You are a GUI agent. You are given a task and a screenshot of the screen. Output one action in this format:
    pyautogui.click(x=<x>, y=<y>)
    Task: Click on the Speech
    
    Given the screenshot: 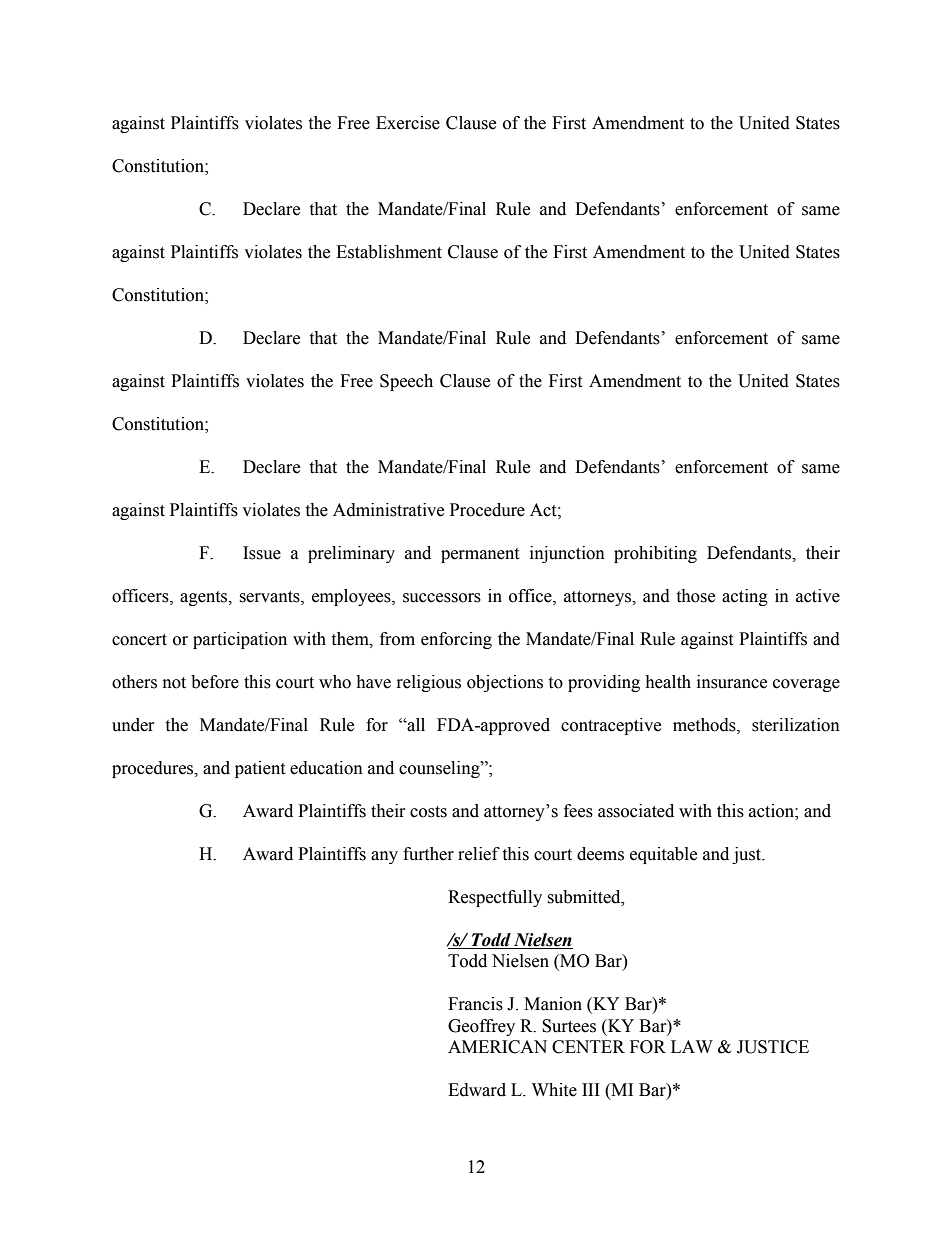 What is the action you would take?
    pyautogui.click(x=406, y=382)
